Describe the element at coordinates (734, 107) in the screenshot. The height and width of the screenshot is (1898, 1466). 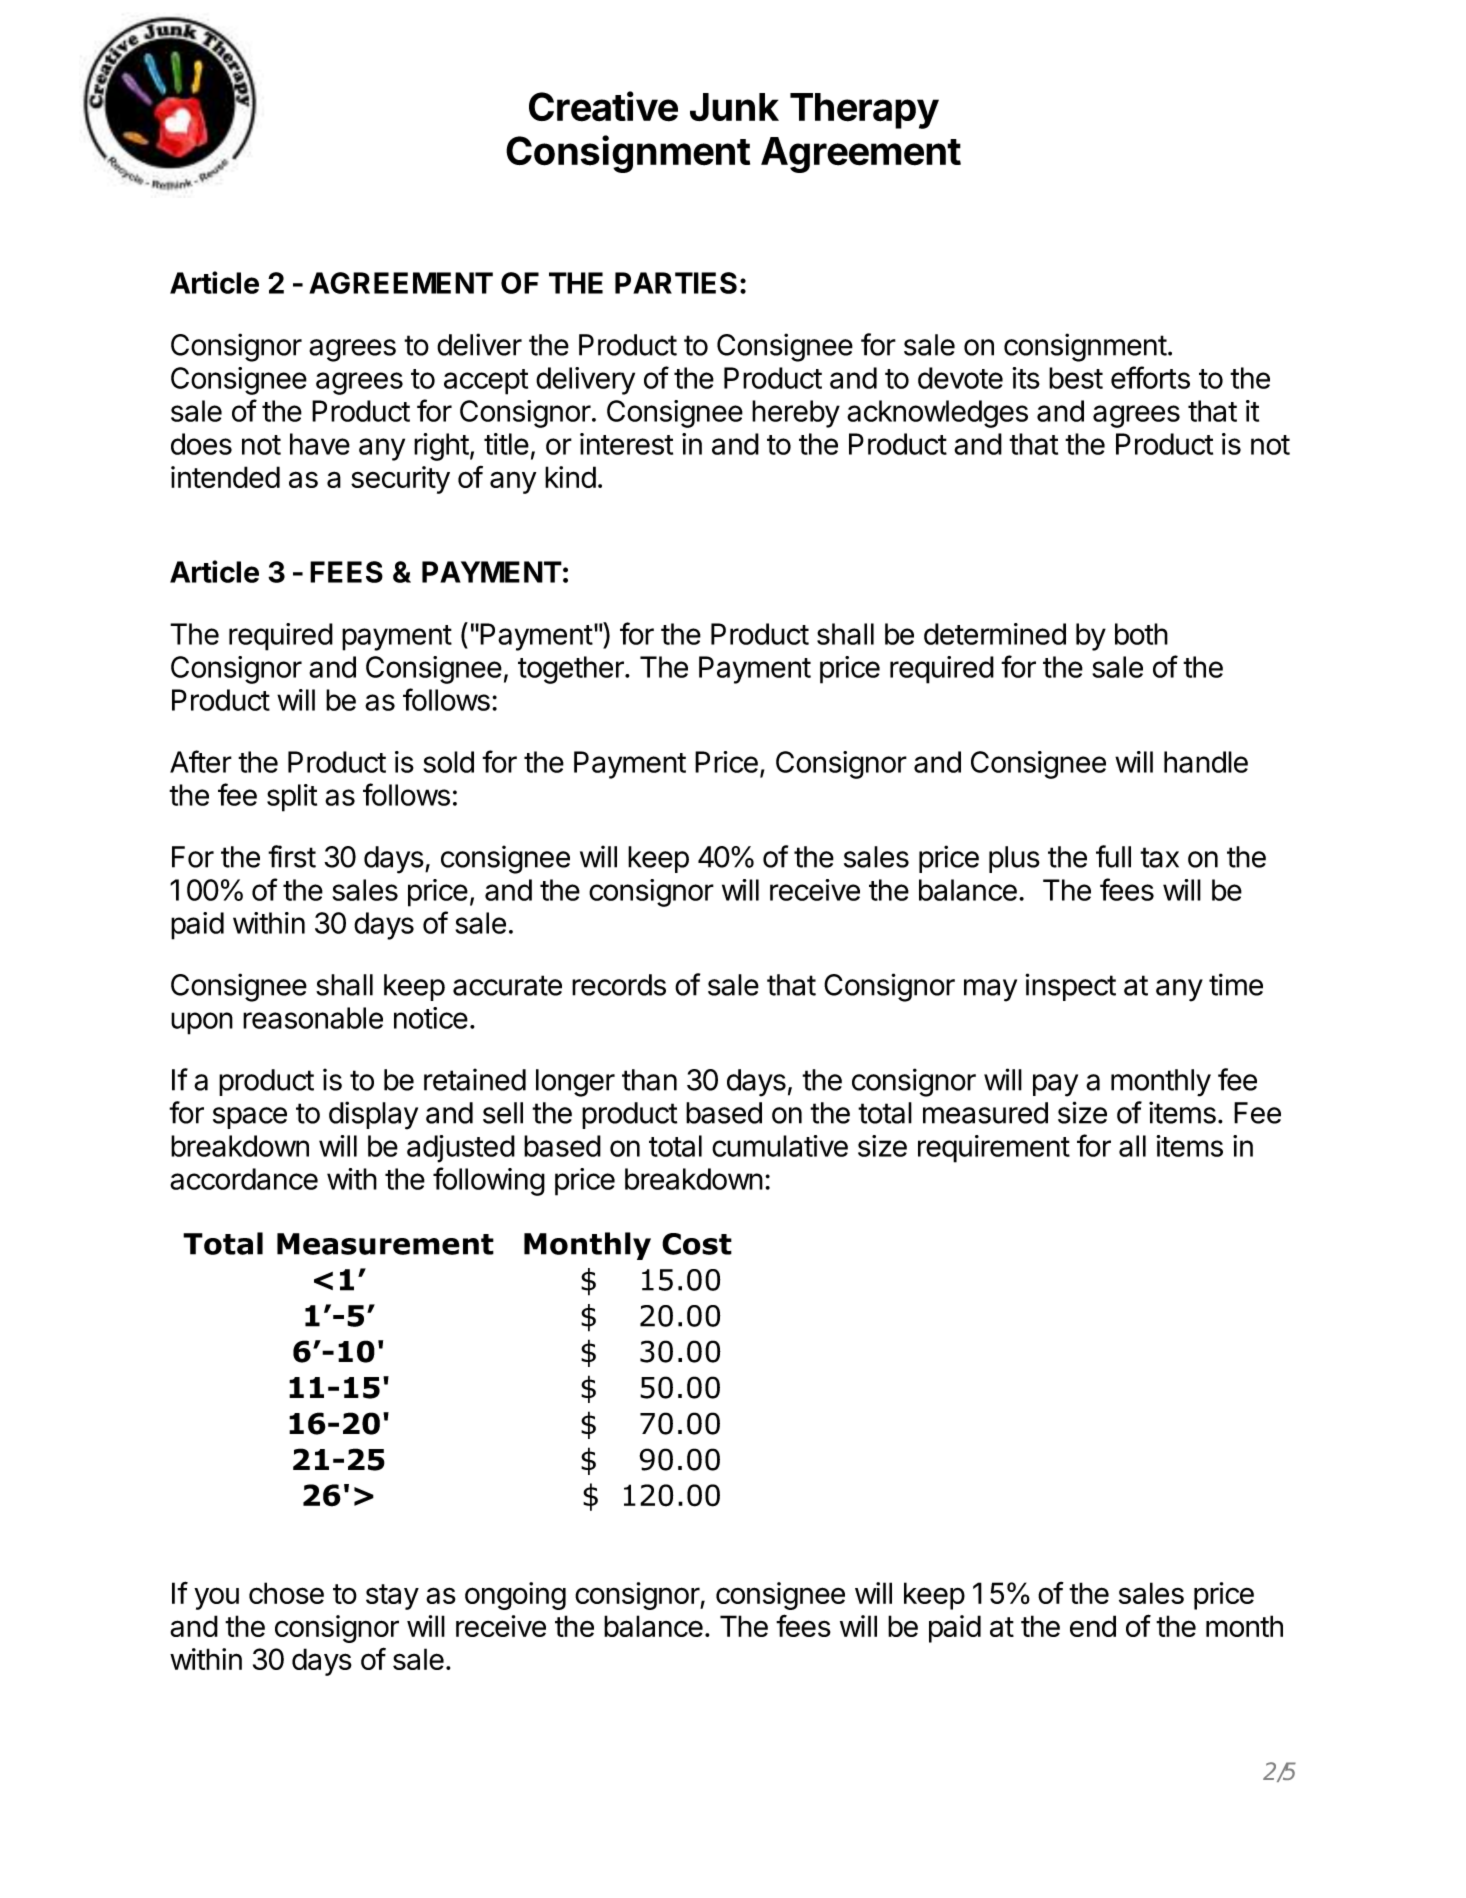
I see `Junk` at that location.
